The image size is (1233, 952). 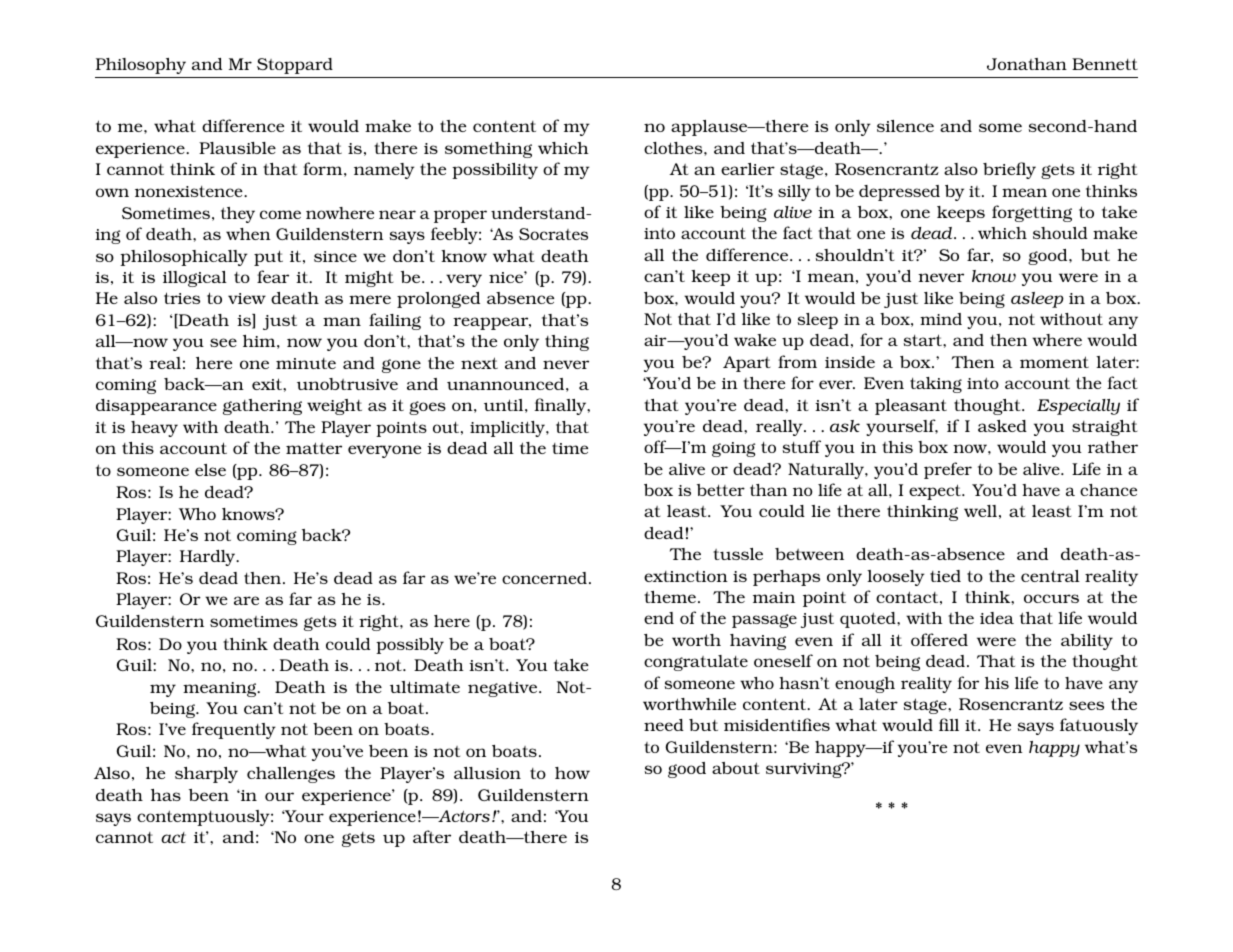 I want to click on Bennett, so click(x=1105, y=64).
